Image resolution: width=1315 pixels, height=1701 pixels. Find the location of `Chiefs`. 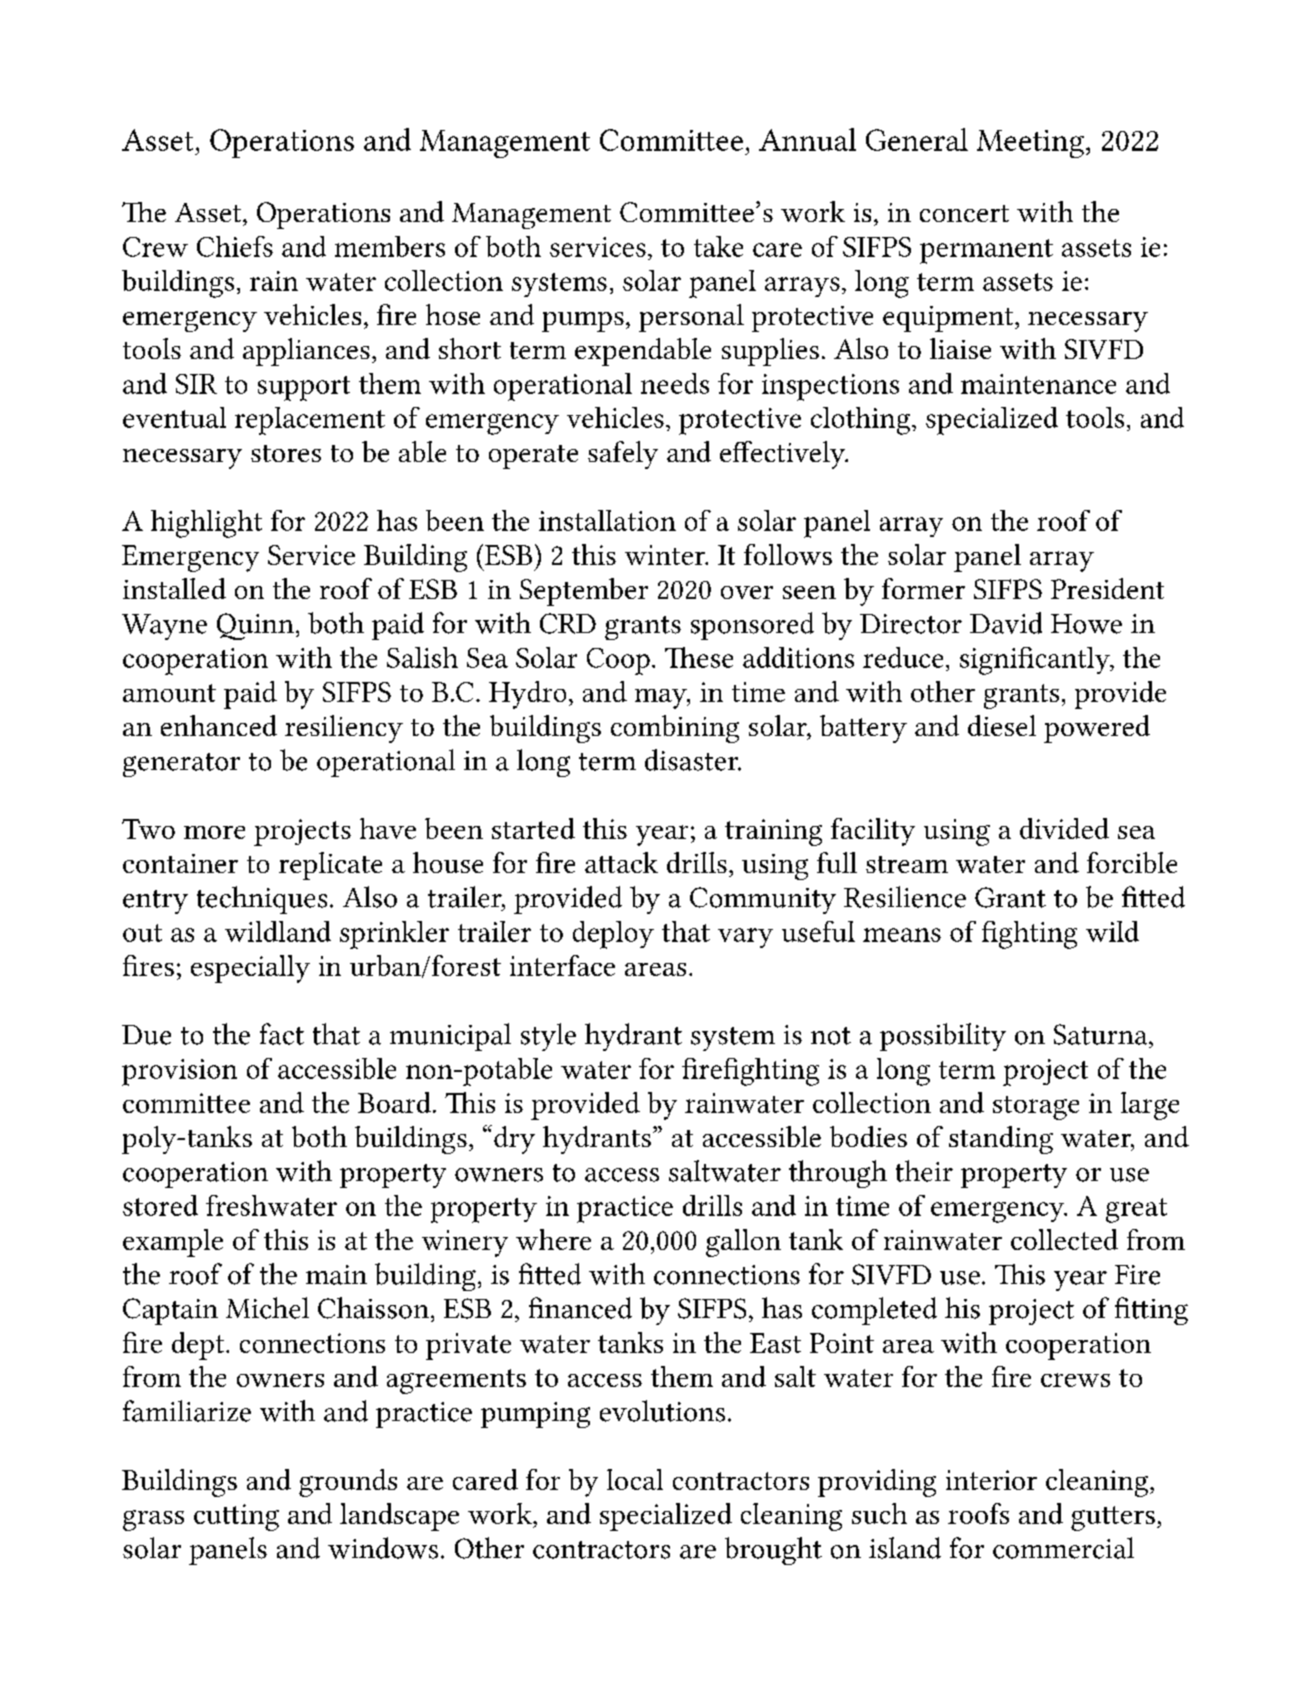

Chiefs is located at coordinates (235, 246).
